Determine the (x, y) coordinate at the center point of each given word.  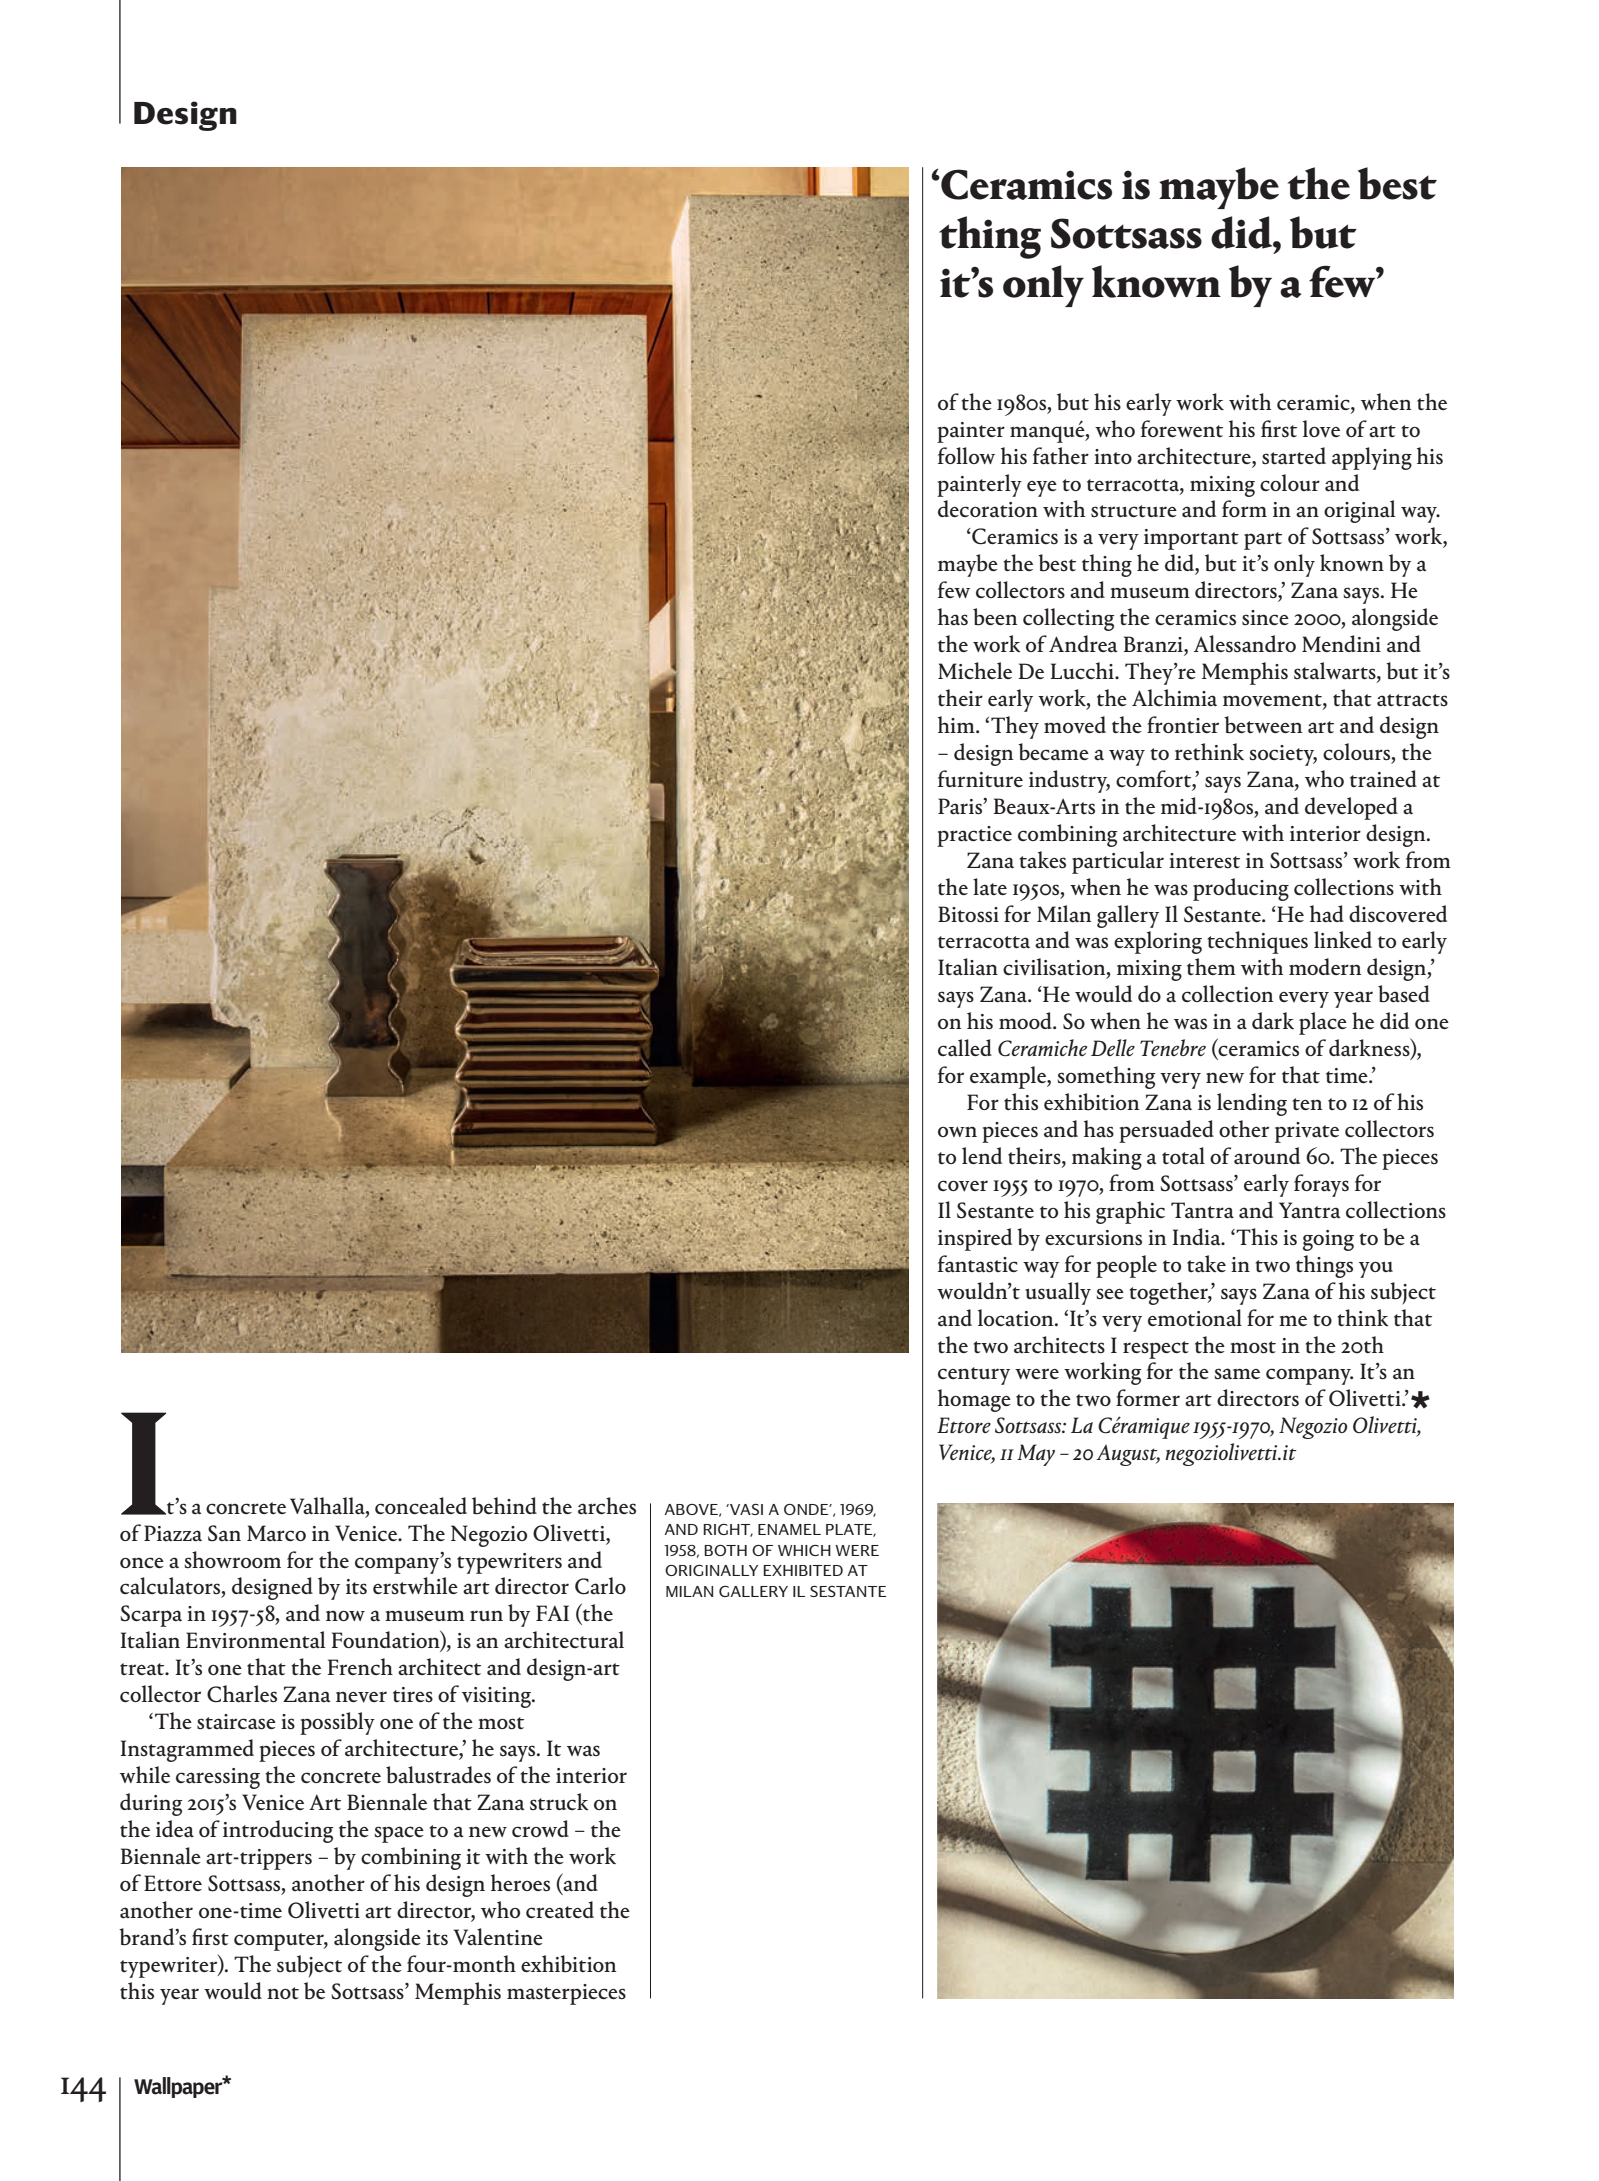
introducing (278, 1831)
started (1294, 456)
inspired (975, 1239)
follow (966, 455)
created (560, 1910)
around (1267, 1156)
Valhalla (328, 1506)
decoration (988, 509)
